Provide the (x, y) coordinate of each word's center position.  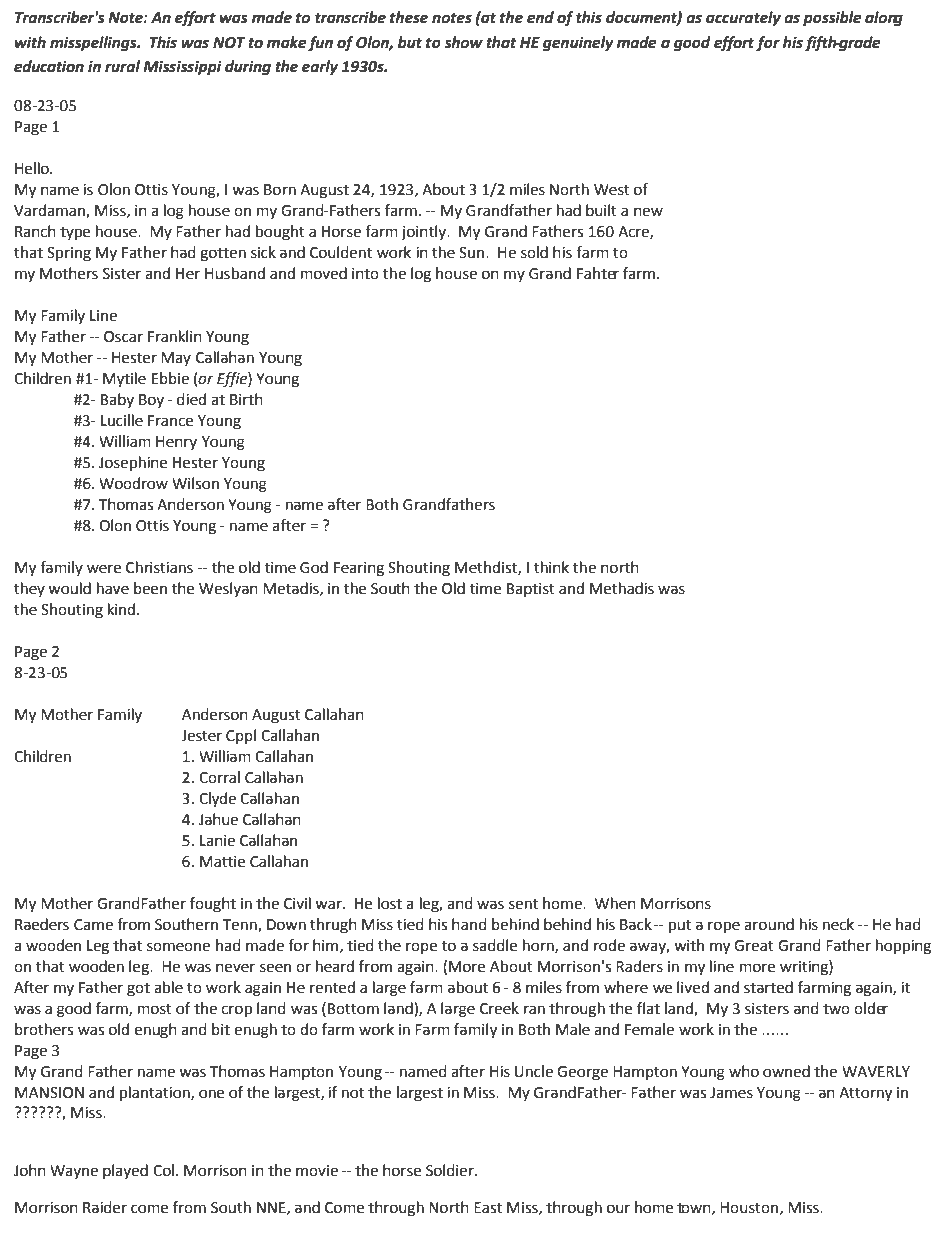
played (125, 1171)
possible (832, 19)
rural (122, 66)
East (488, 1208)
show (463, 42)
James (731, 1093)
